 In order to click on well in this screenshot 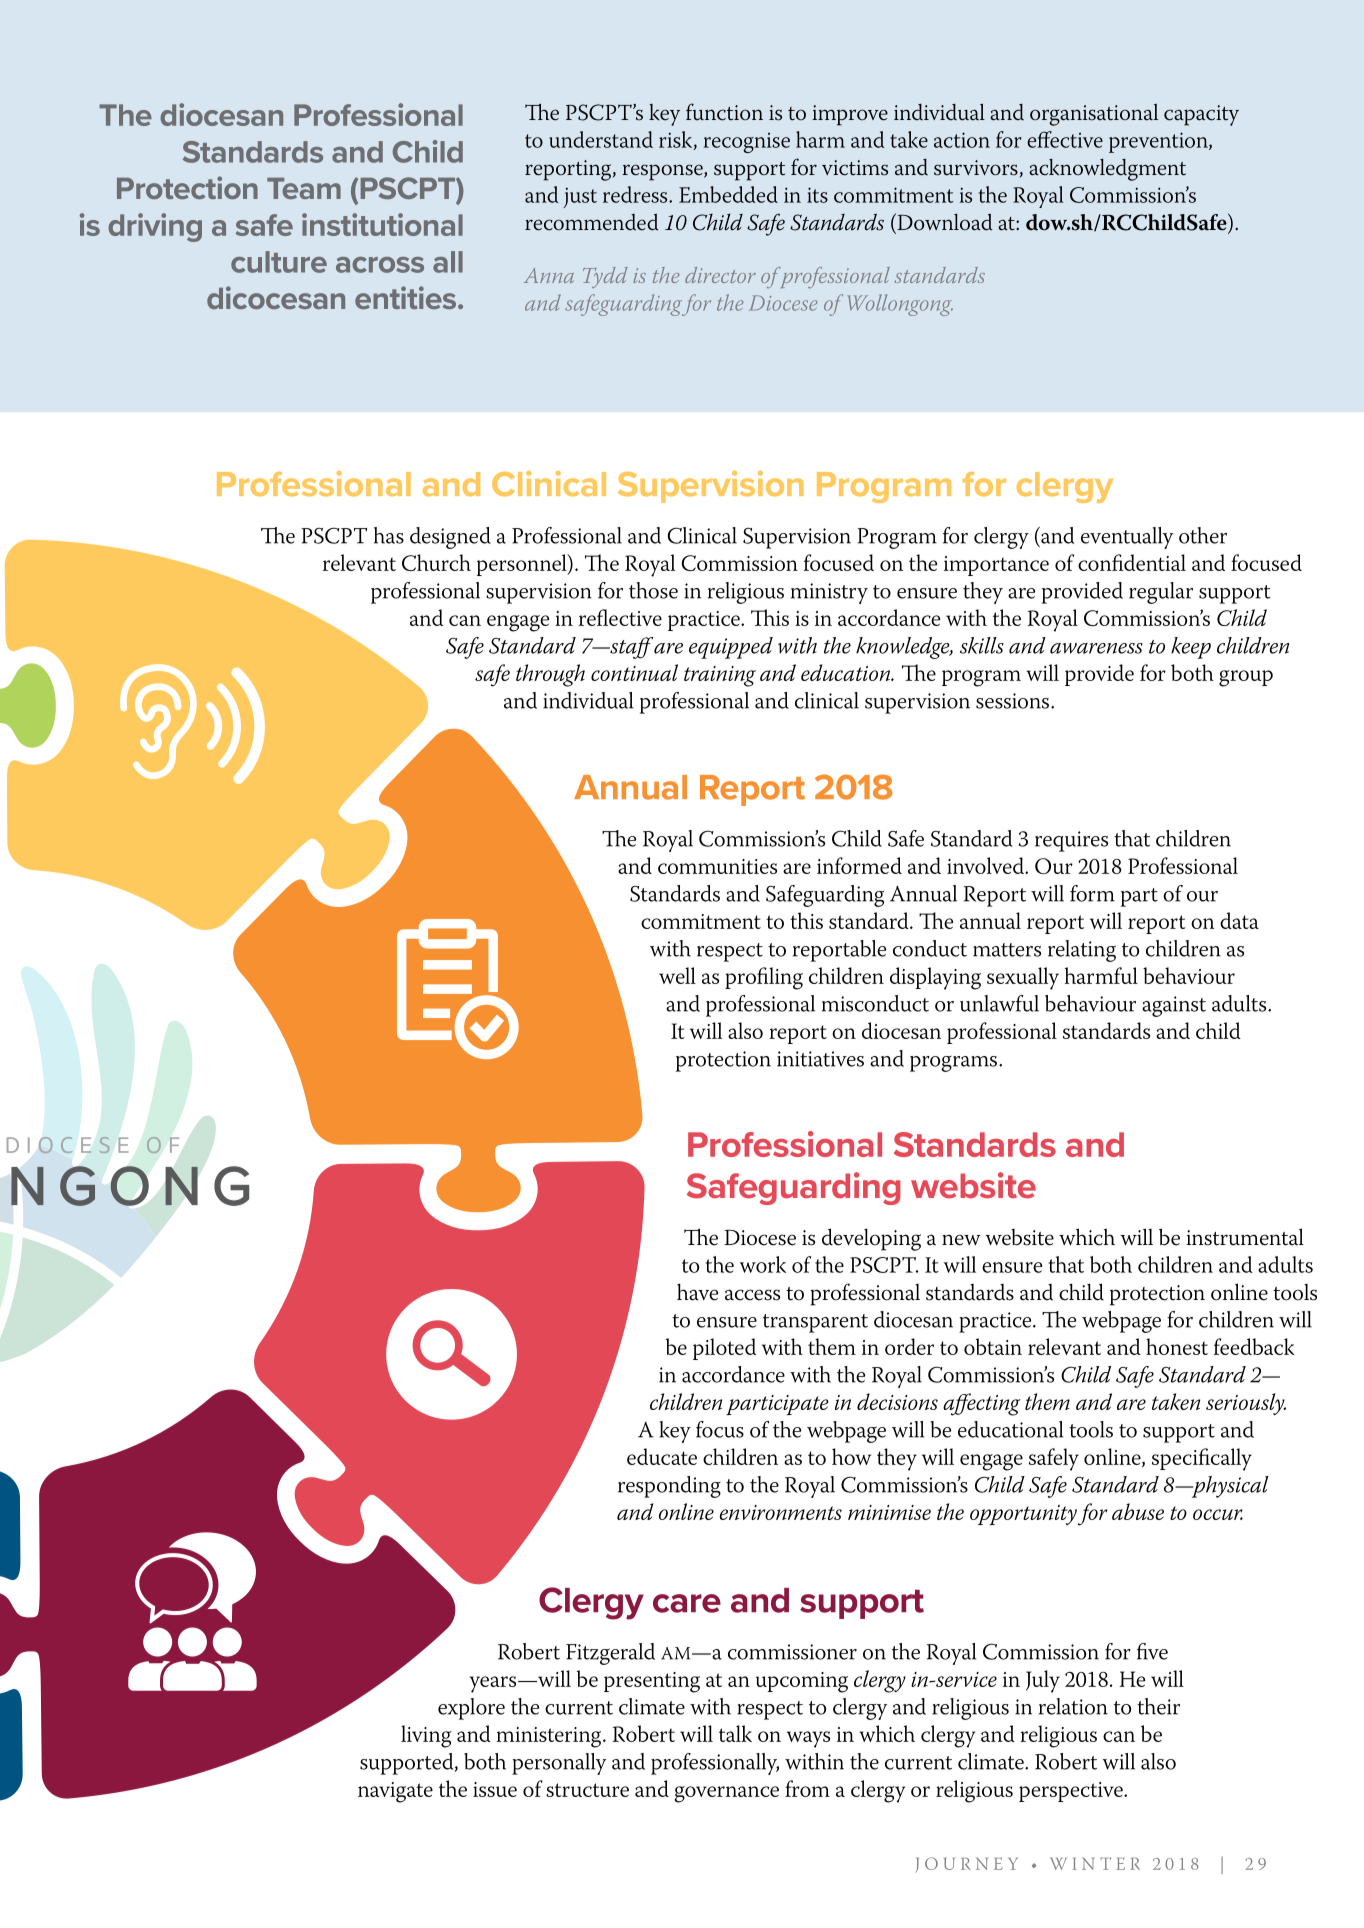, I will do `click(677, 975)`.
